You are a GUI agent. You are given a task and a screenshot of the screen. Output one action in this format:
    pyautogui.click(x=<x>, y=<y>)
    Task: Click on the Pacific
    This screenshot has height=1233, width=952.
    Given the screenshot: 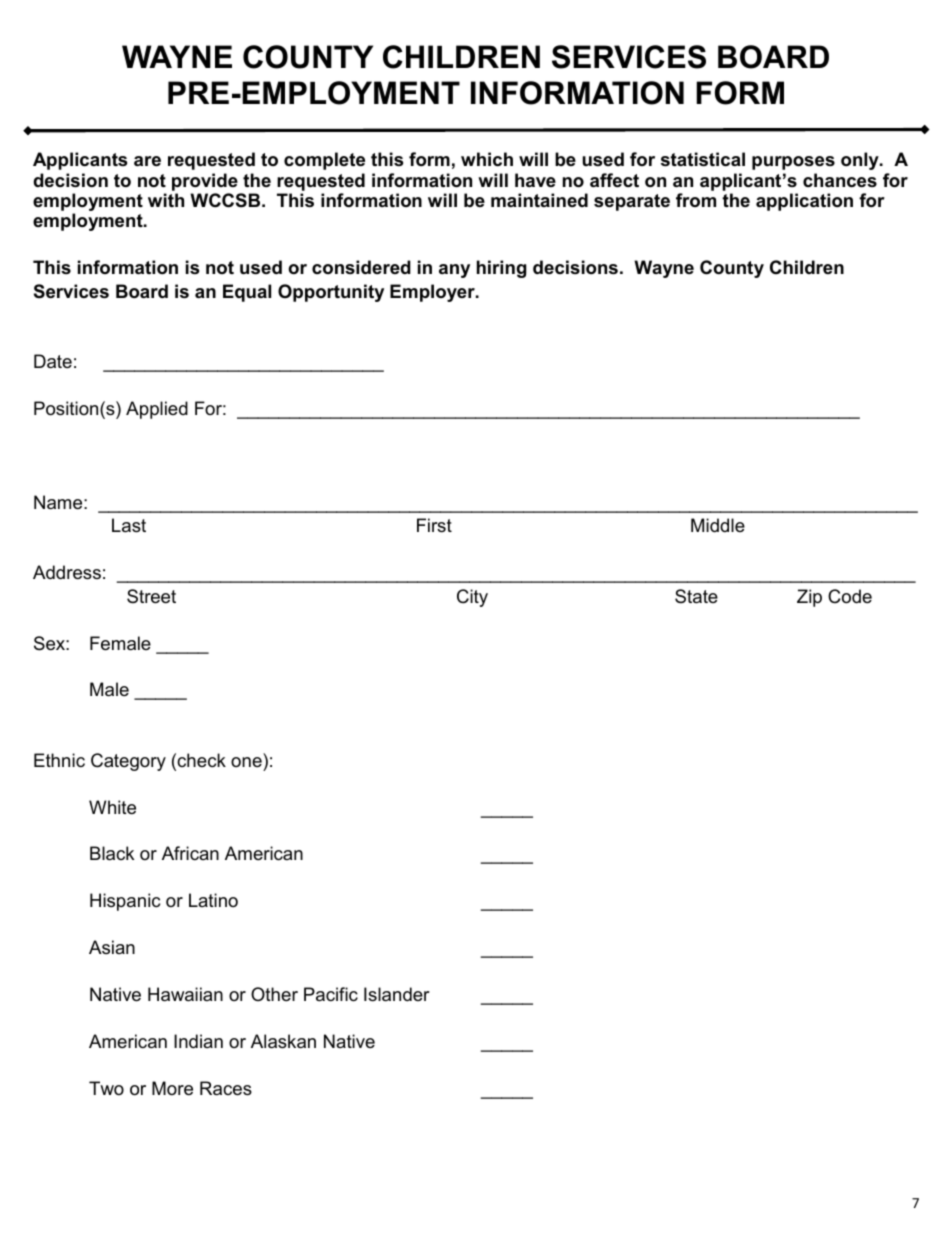 What is the action you would take?
    pyautogui.click(x=331, y=994)
